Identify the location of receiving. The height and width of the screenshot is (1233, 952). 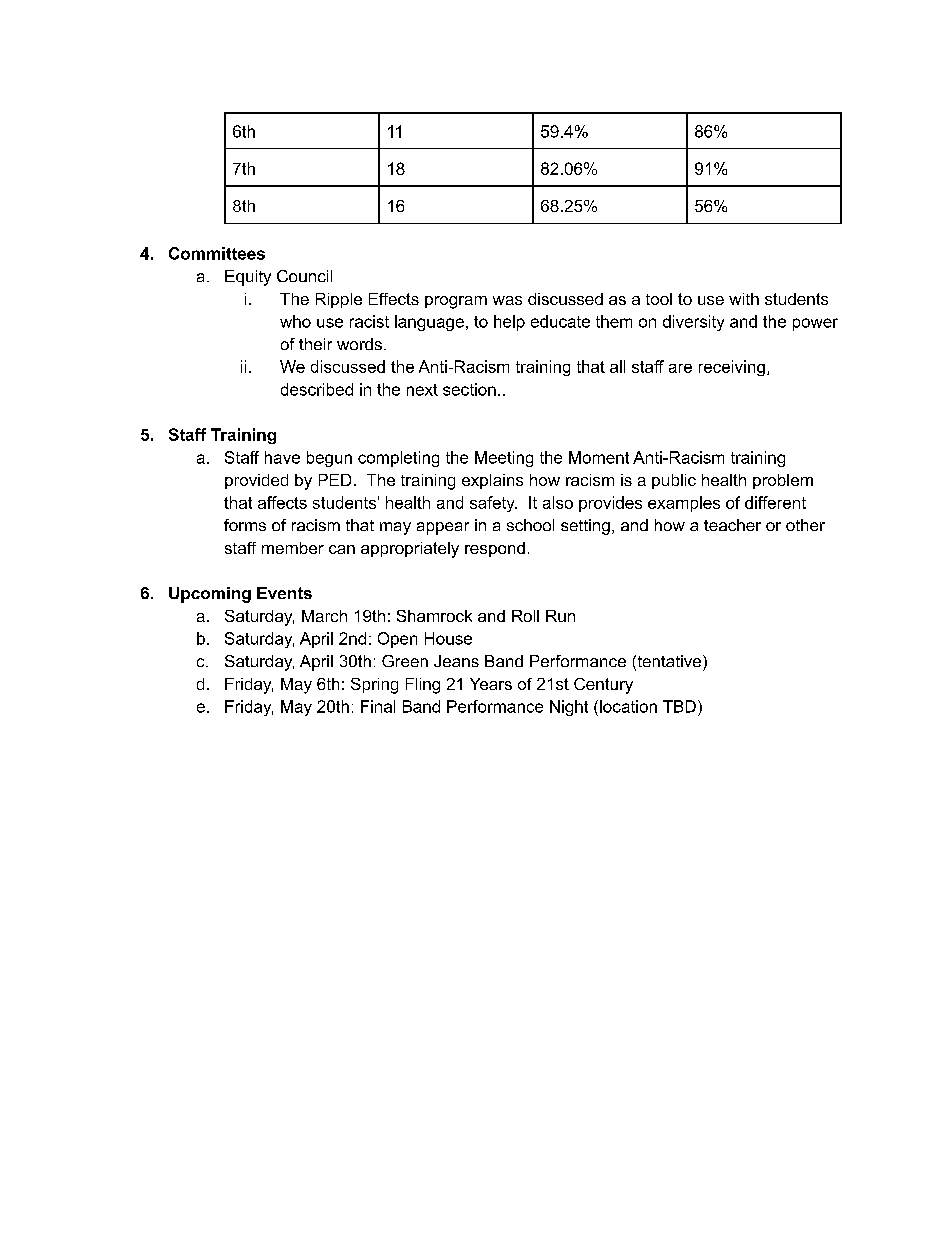
(732, 368).
